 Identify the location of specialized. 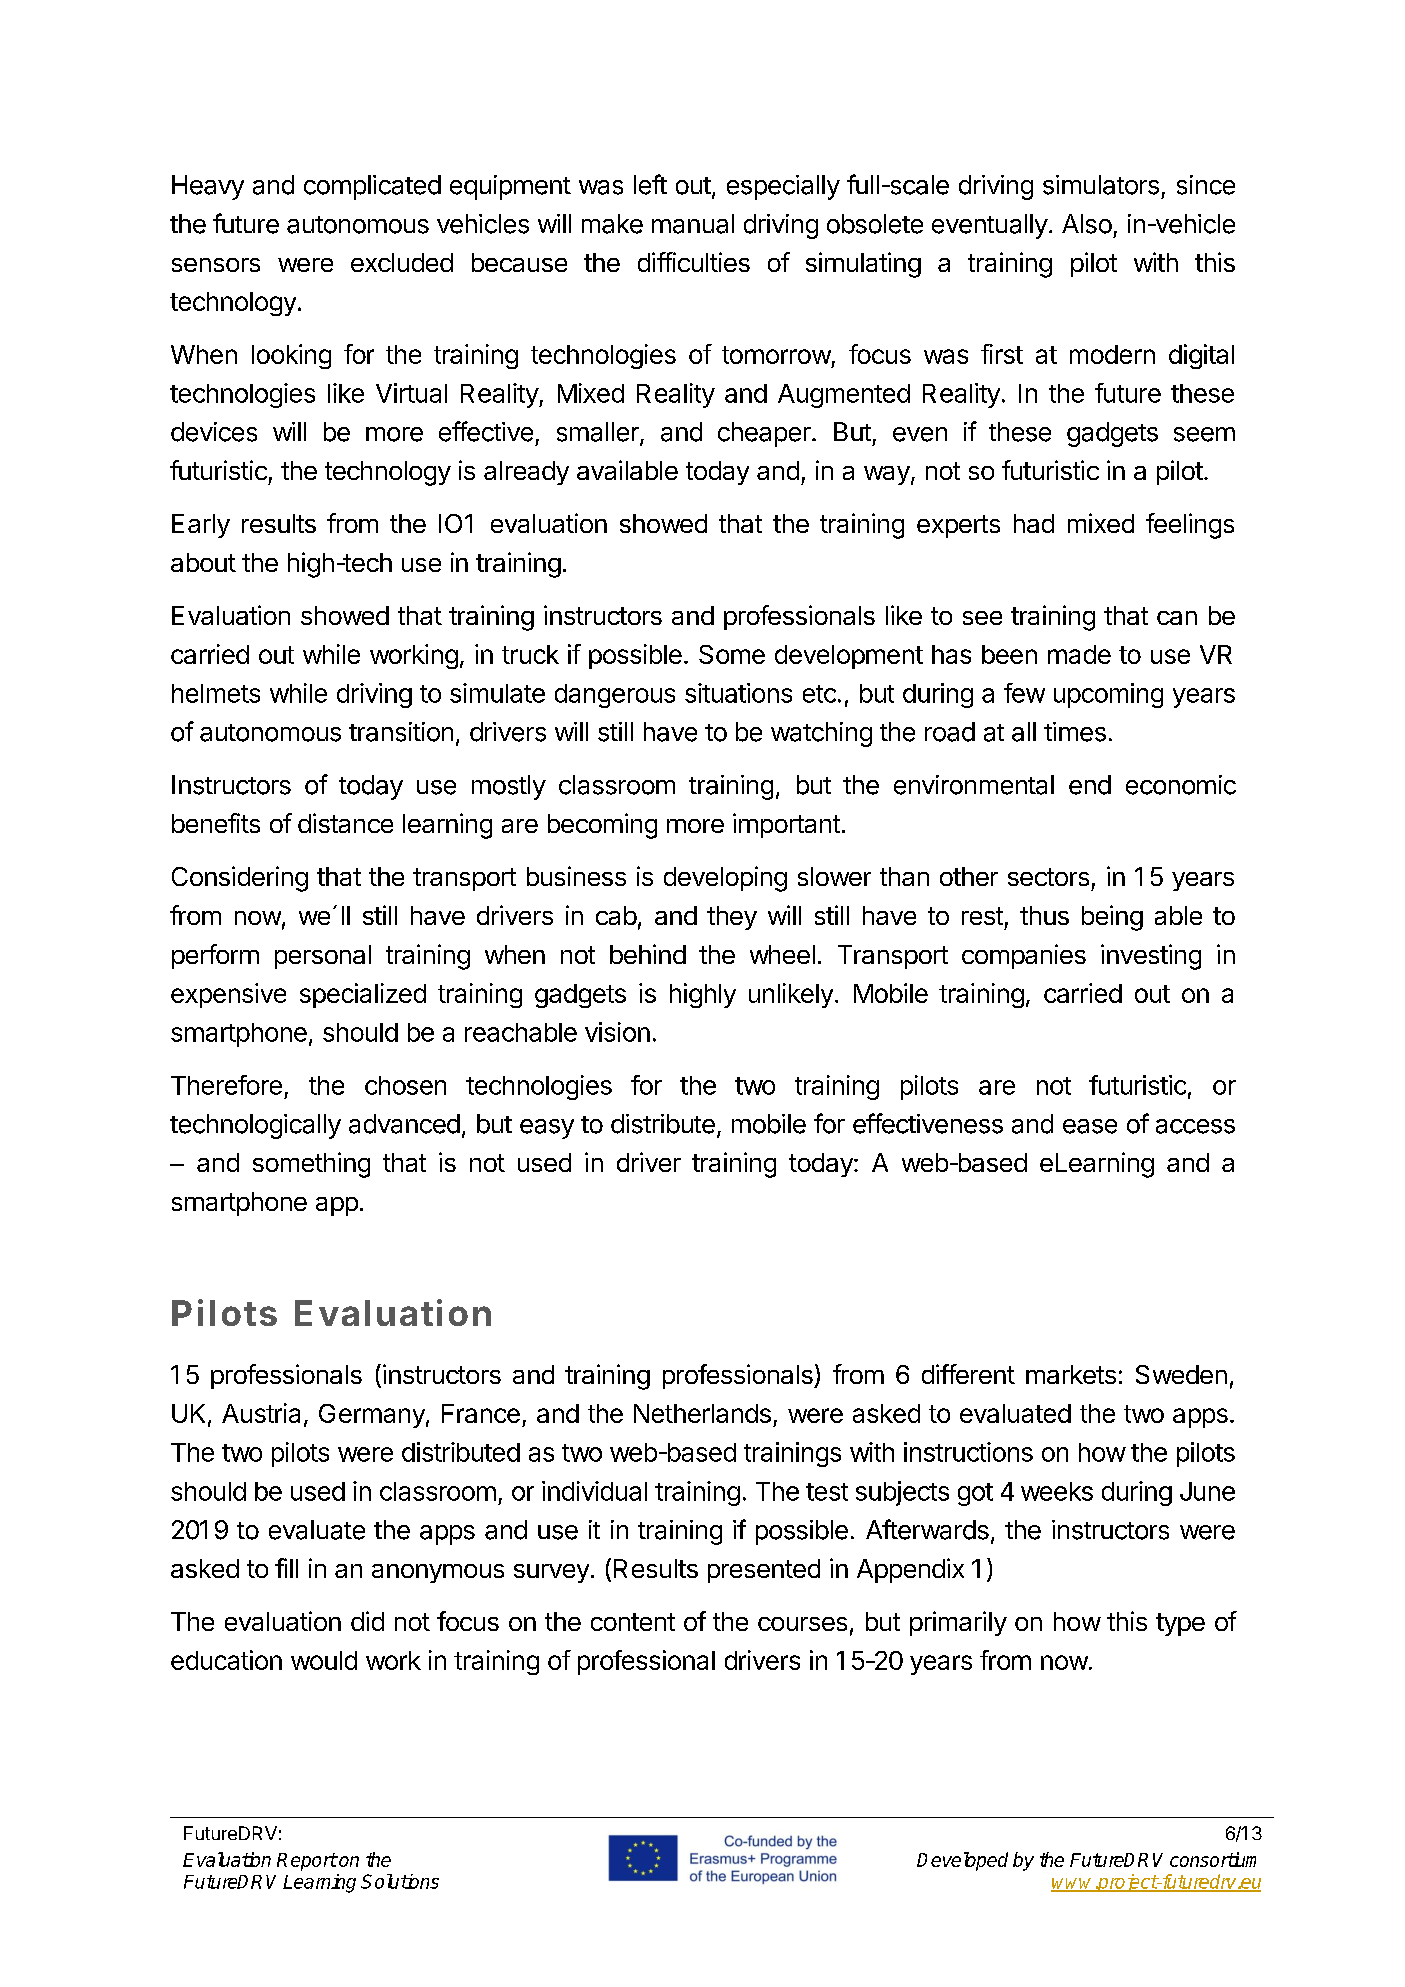
(363, 995).
